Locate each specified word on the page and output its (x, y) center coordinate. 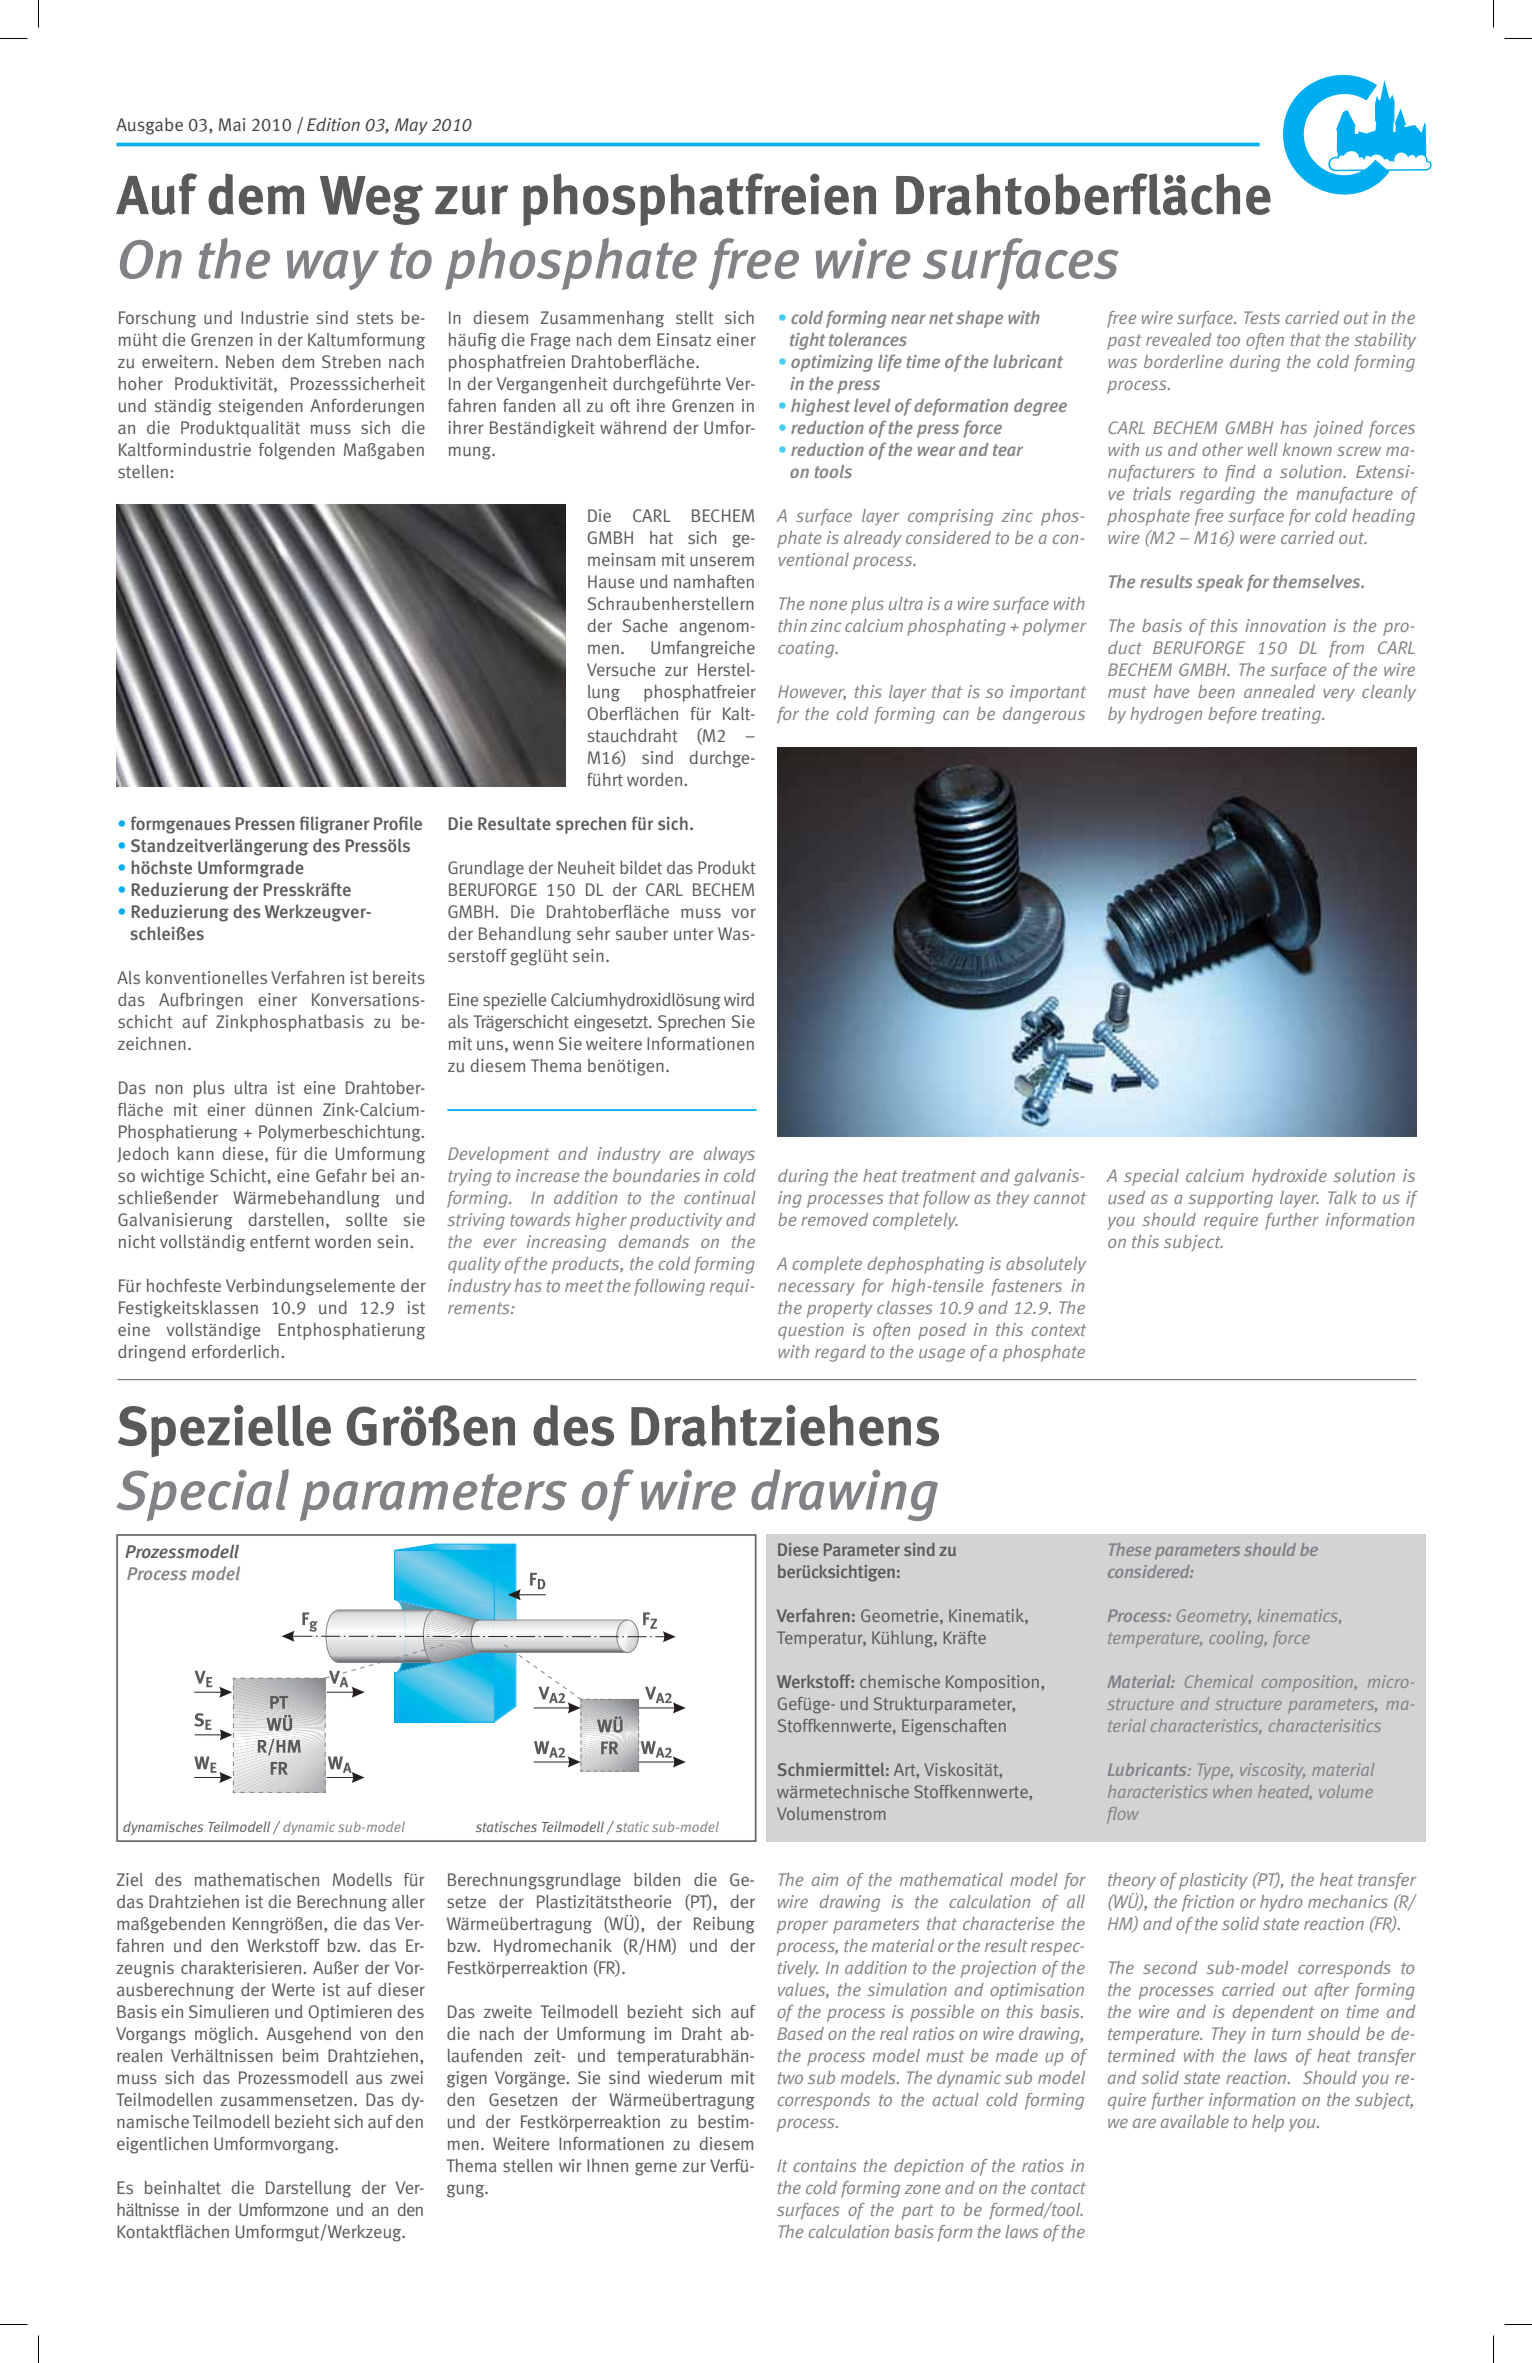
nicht (136, 1241)
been (1216, 691)
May (411, 126)
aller (408, 1901)
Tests (1262, 317)
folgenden (297, 451)
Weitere (521, 2143)
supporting (1230, 1199)
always (729, 1155)
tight (808, 341)
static (632, 1827)
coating (807, 649)
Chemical (1219, 1681)
